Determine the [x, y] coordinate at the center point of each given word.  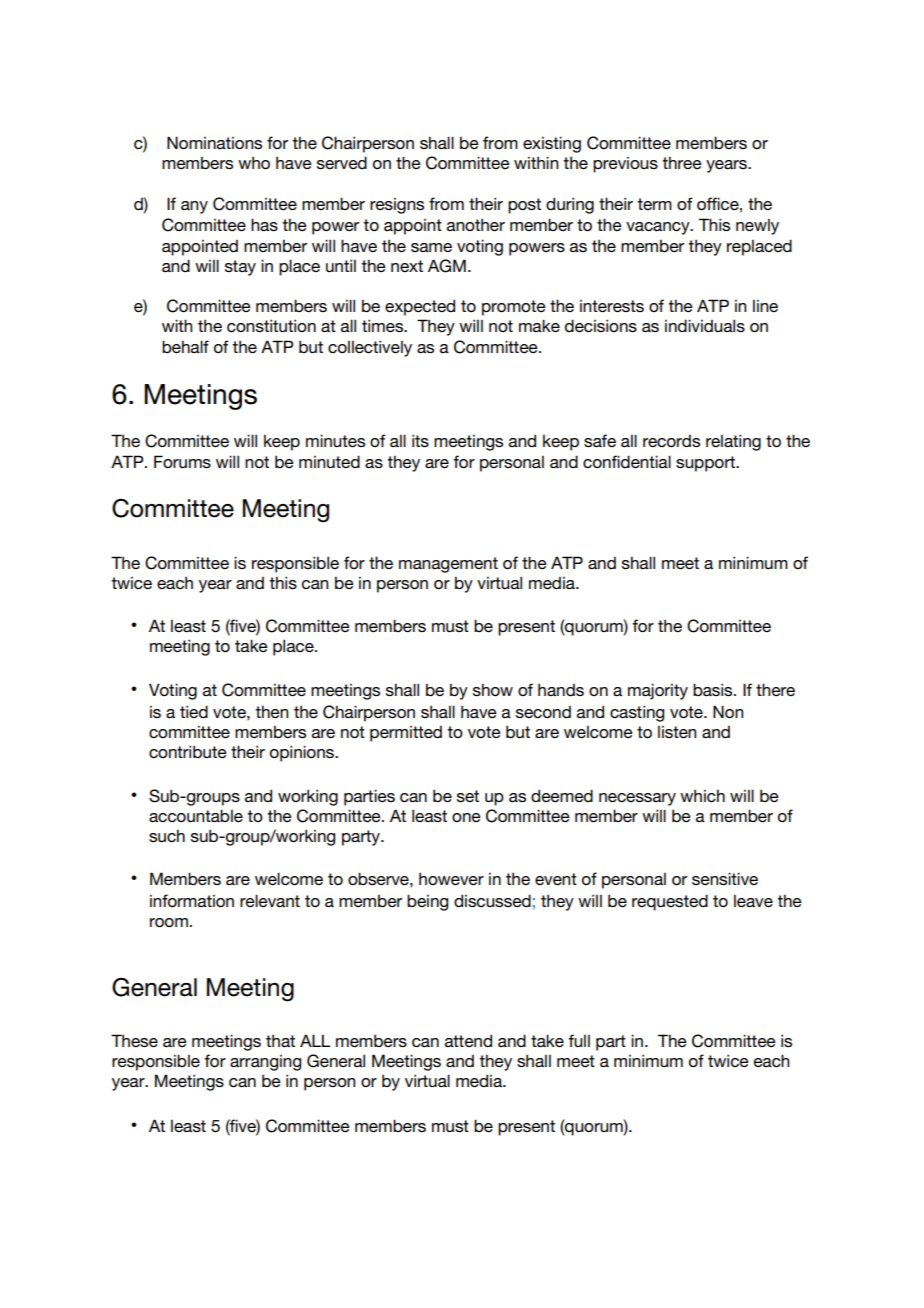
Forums [182, 461]
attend [468, 1040]
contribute [188, 751]
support [706, 464]
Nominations [214, 142]
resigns [397, 206]
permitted [406, 734]
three [682, 162]
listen [677, 732]
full [579, 1040]
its [420, 440]
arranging [265, 1063]
